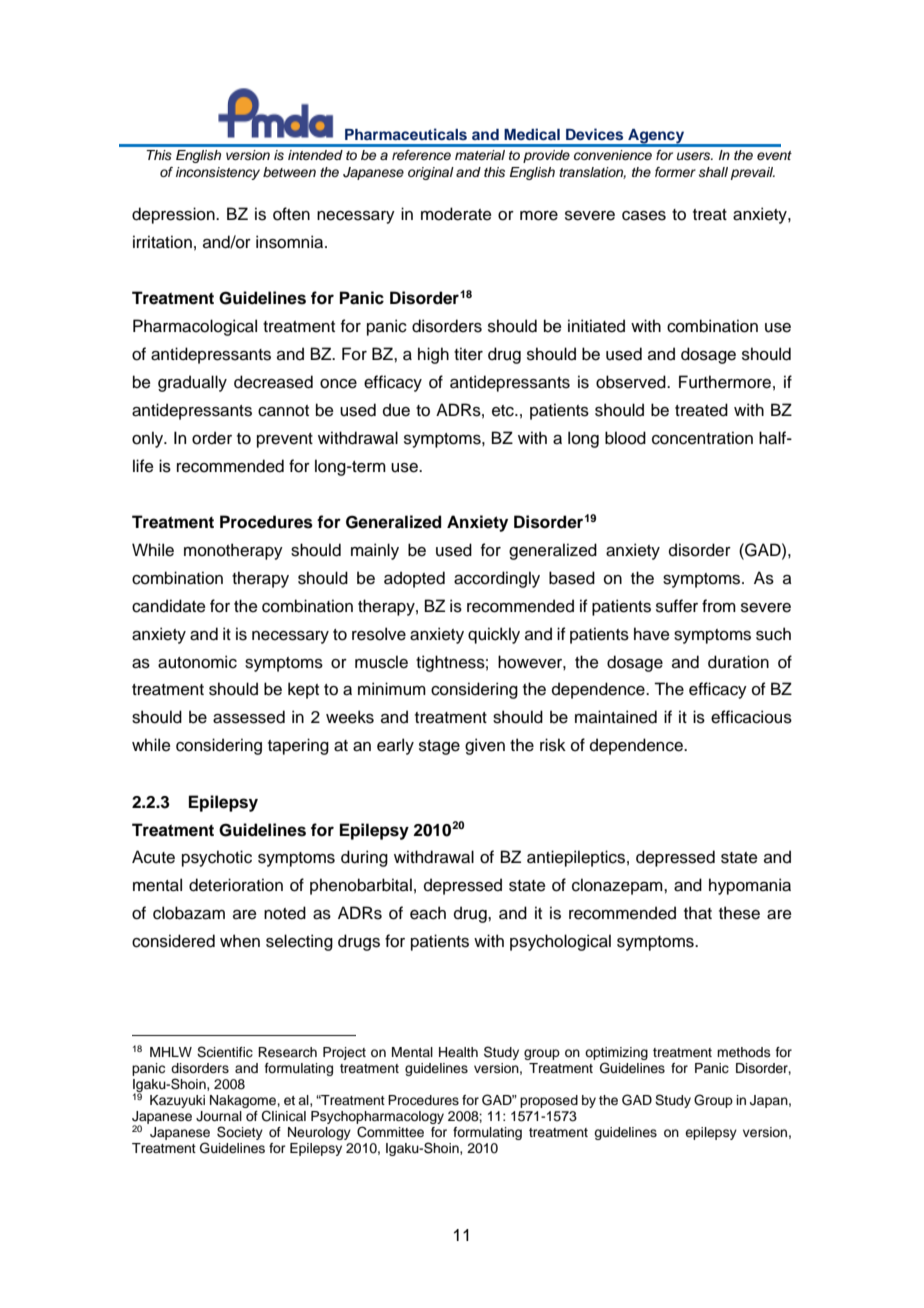 The height and width of the screenshot is (1308, 924). What do you see at coordinates (197, 662) in the screenshot?
I see `autonomic` at bounding box center [197, 662].
